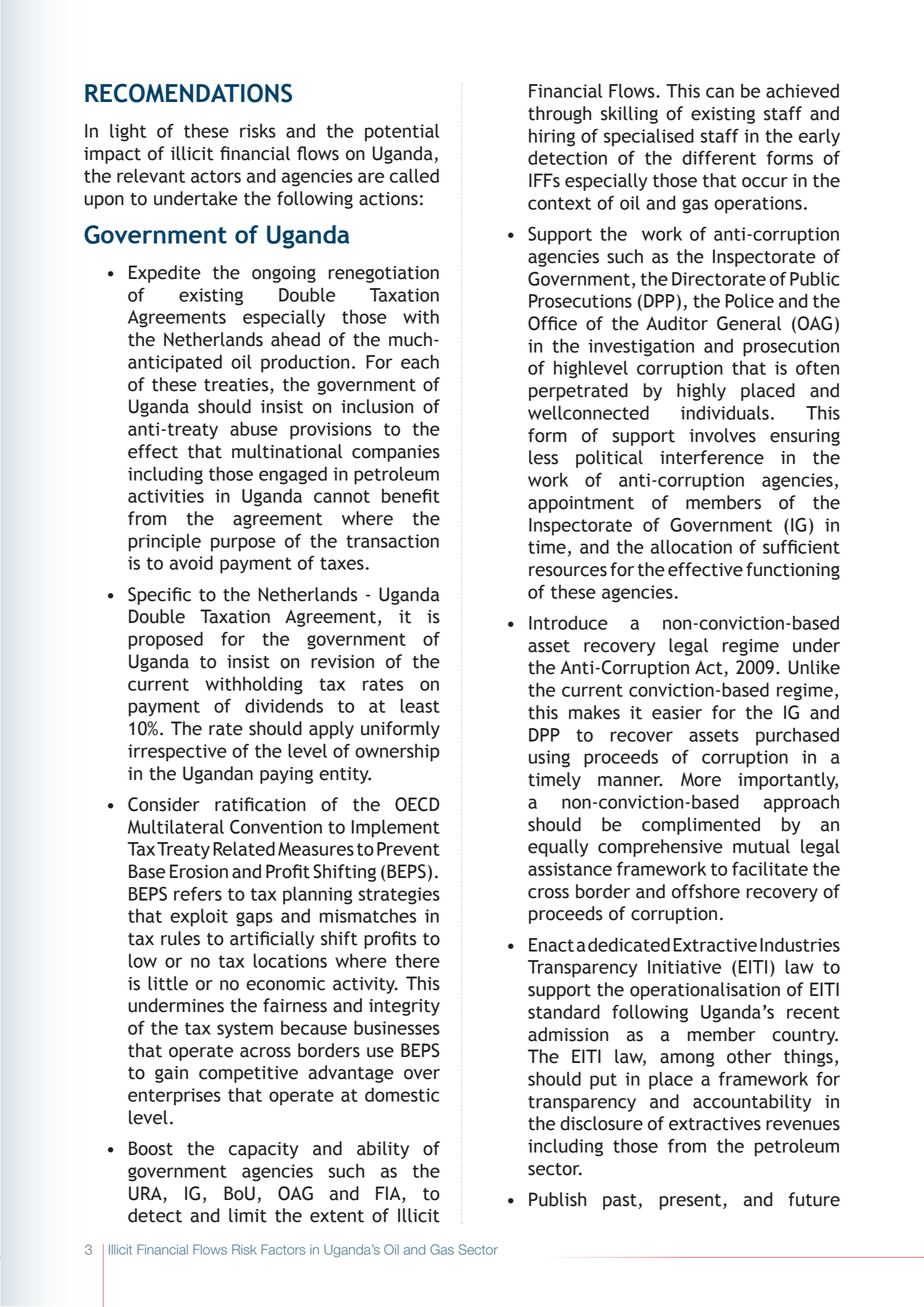 This screenshot has height=1307, width=924. Describe the element at coordinates (128, 132) in the screenshot. I see `light` at that location.
